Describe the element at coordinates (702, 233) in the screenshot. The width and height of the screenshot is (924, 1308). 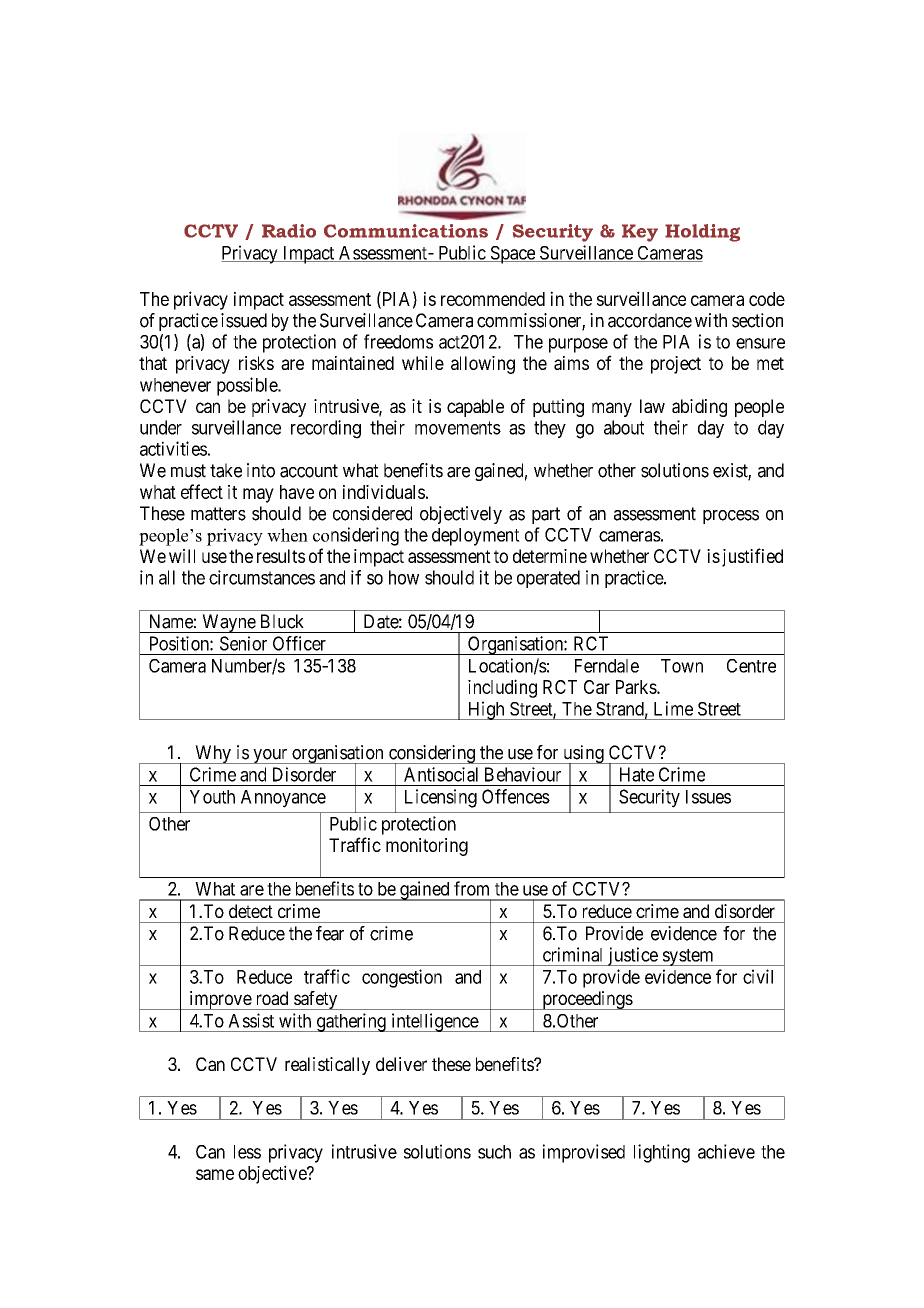
I see `Holding` at that location.
